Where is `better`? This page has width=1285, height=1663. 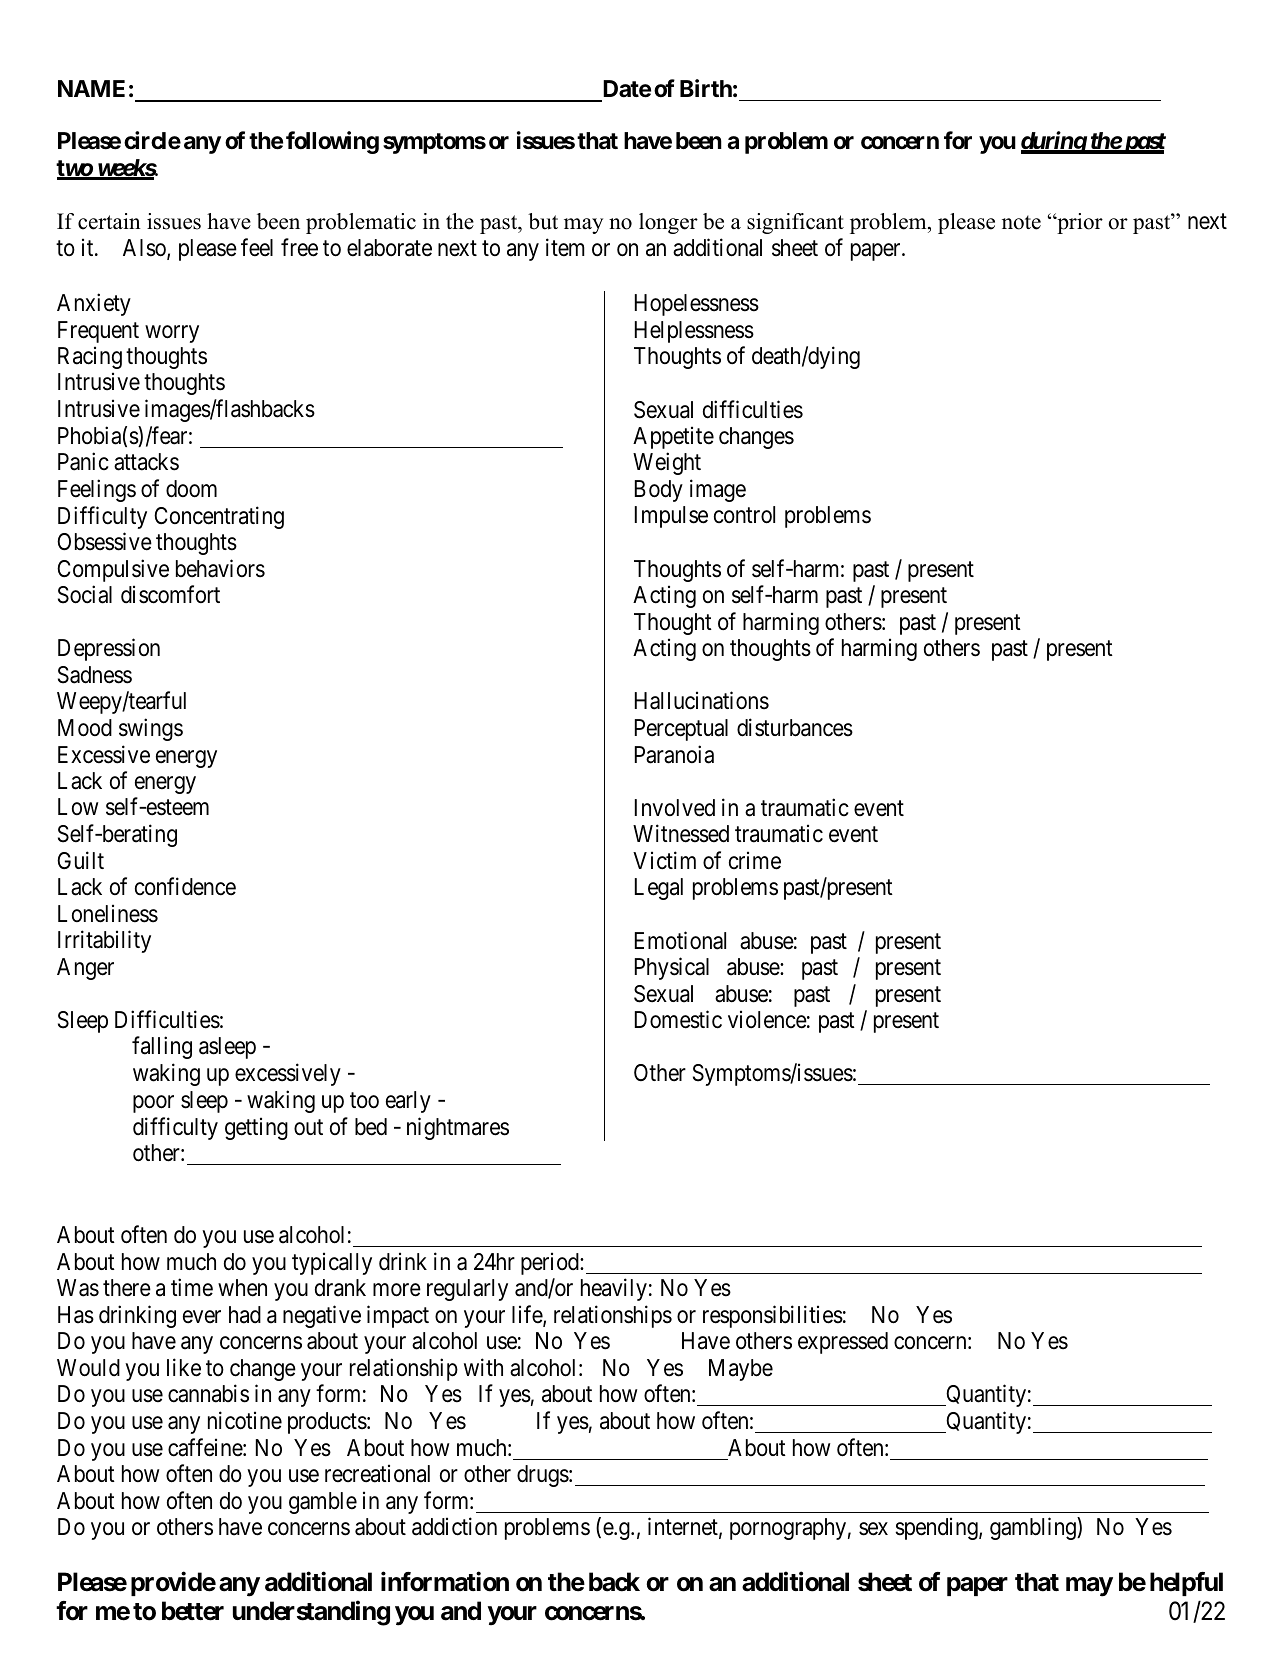 better is located at coordinates (193, 1611).
